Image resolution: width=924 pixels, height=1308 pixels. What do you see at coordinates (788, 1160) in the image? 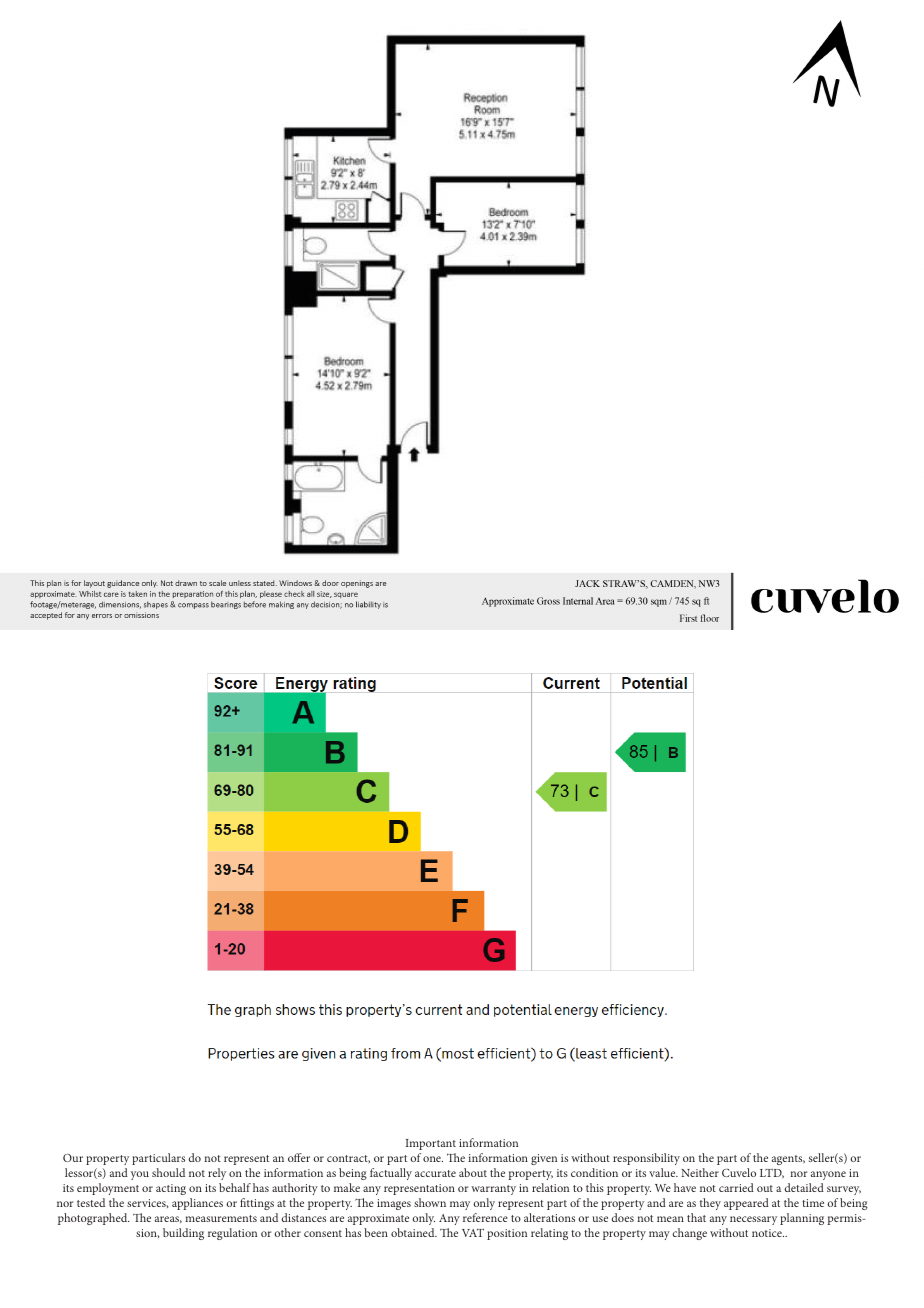
I see `agents` at bounding box center [788, 1160].
